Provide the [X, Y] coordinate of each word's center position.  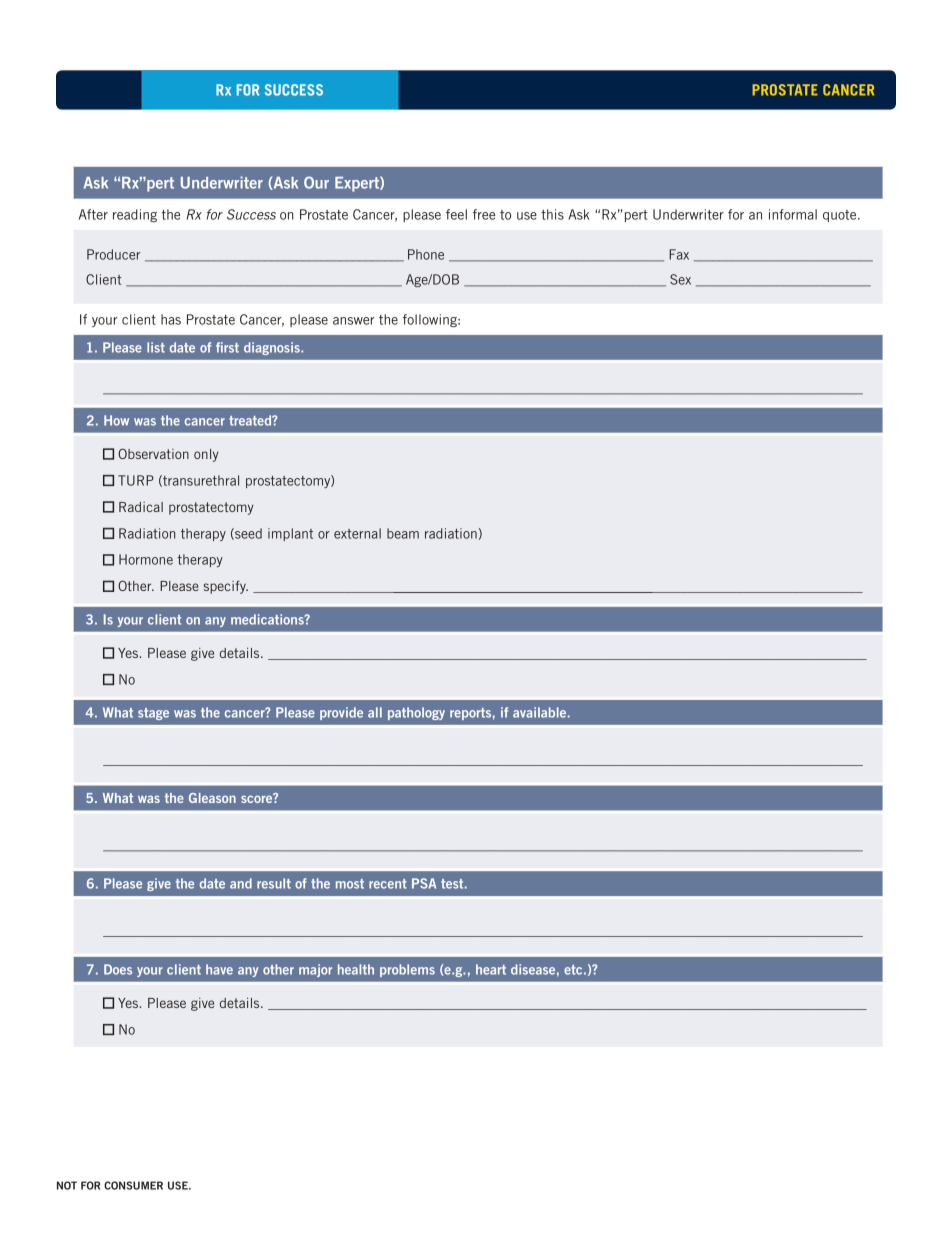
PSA [424, 883]
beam [403, 533]
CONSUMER [133, 1185]
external [357, 533]
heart [491, 969]
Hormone [146, 559]
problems [407, 970]
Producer [113, 254]
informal [793, 214]
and [241, 883]
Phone [426, 254]
